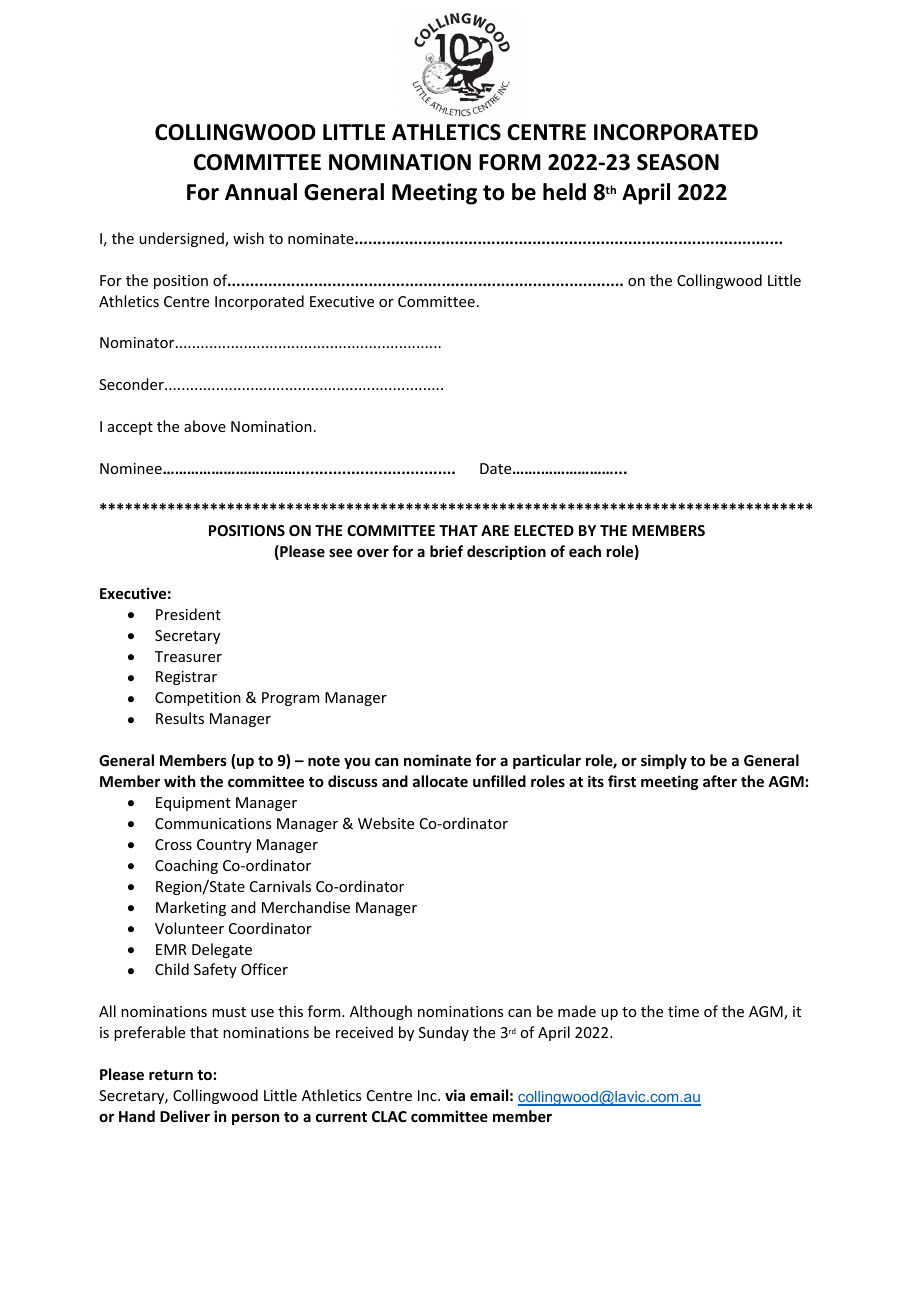 This document has height=1307, width=924. I want to click on brief, so click(446, 551).
